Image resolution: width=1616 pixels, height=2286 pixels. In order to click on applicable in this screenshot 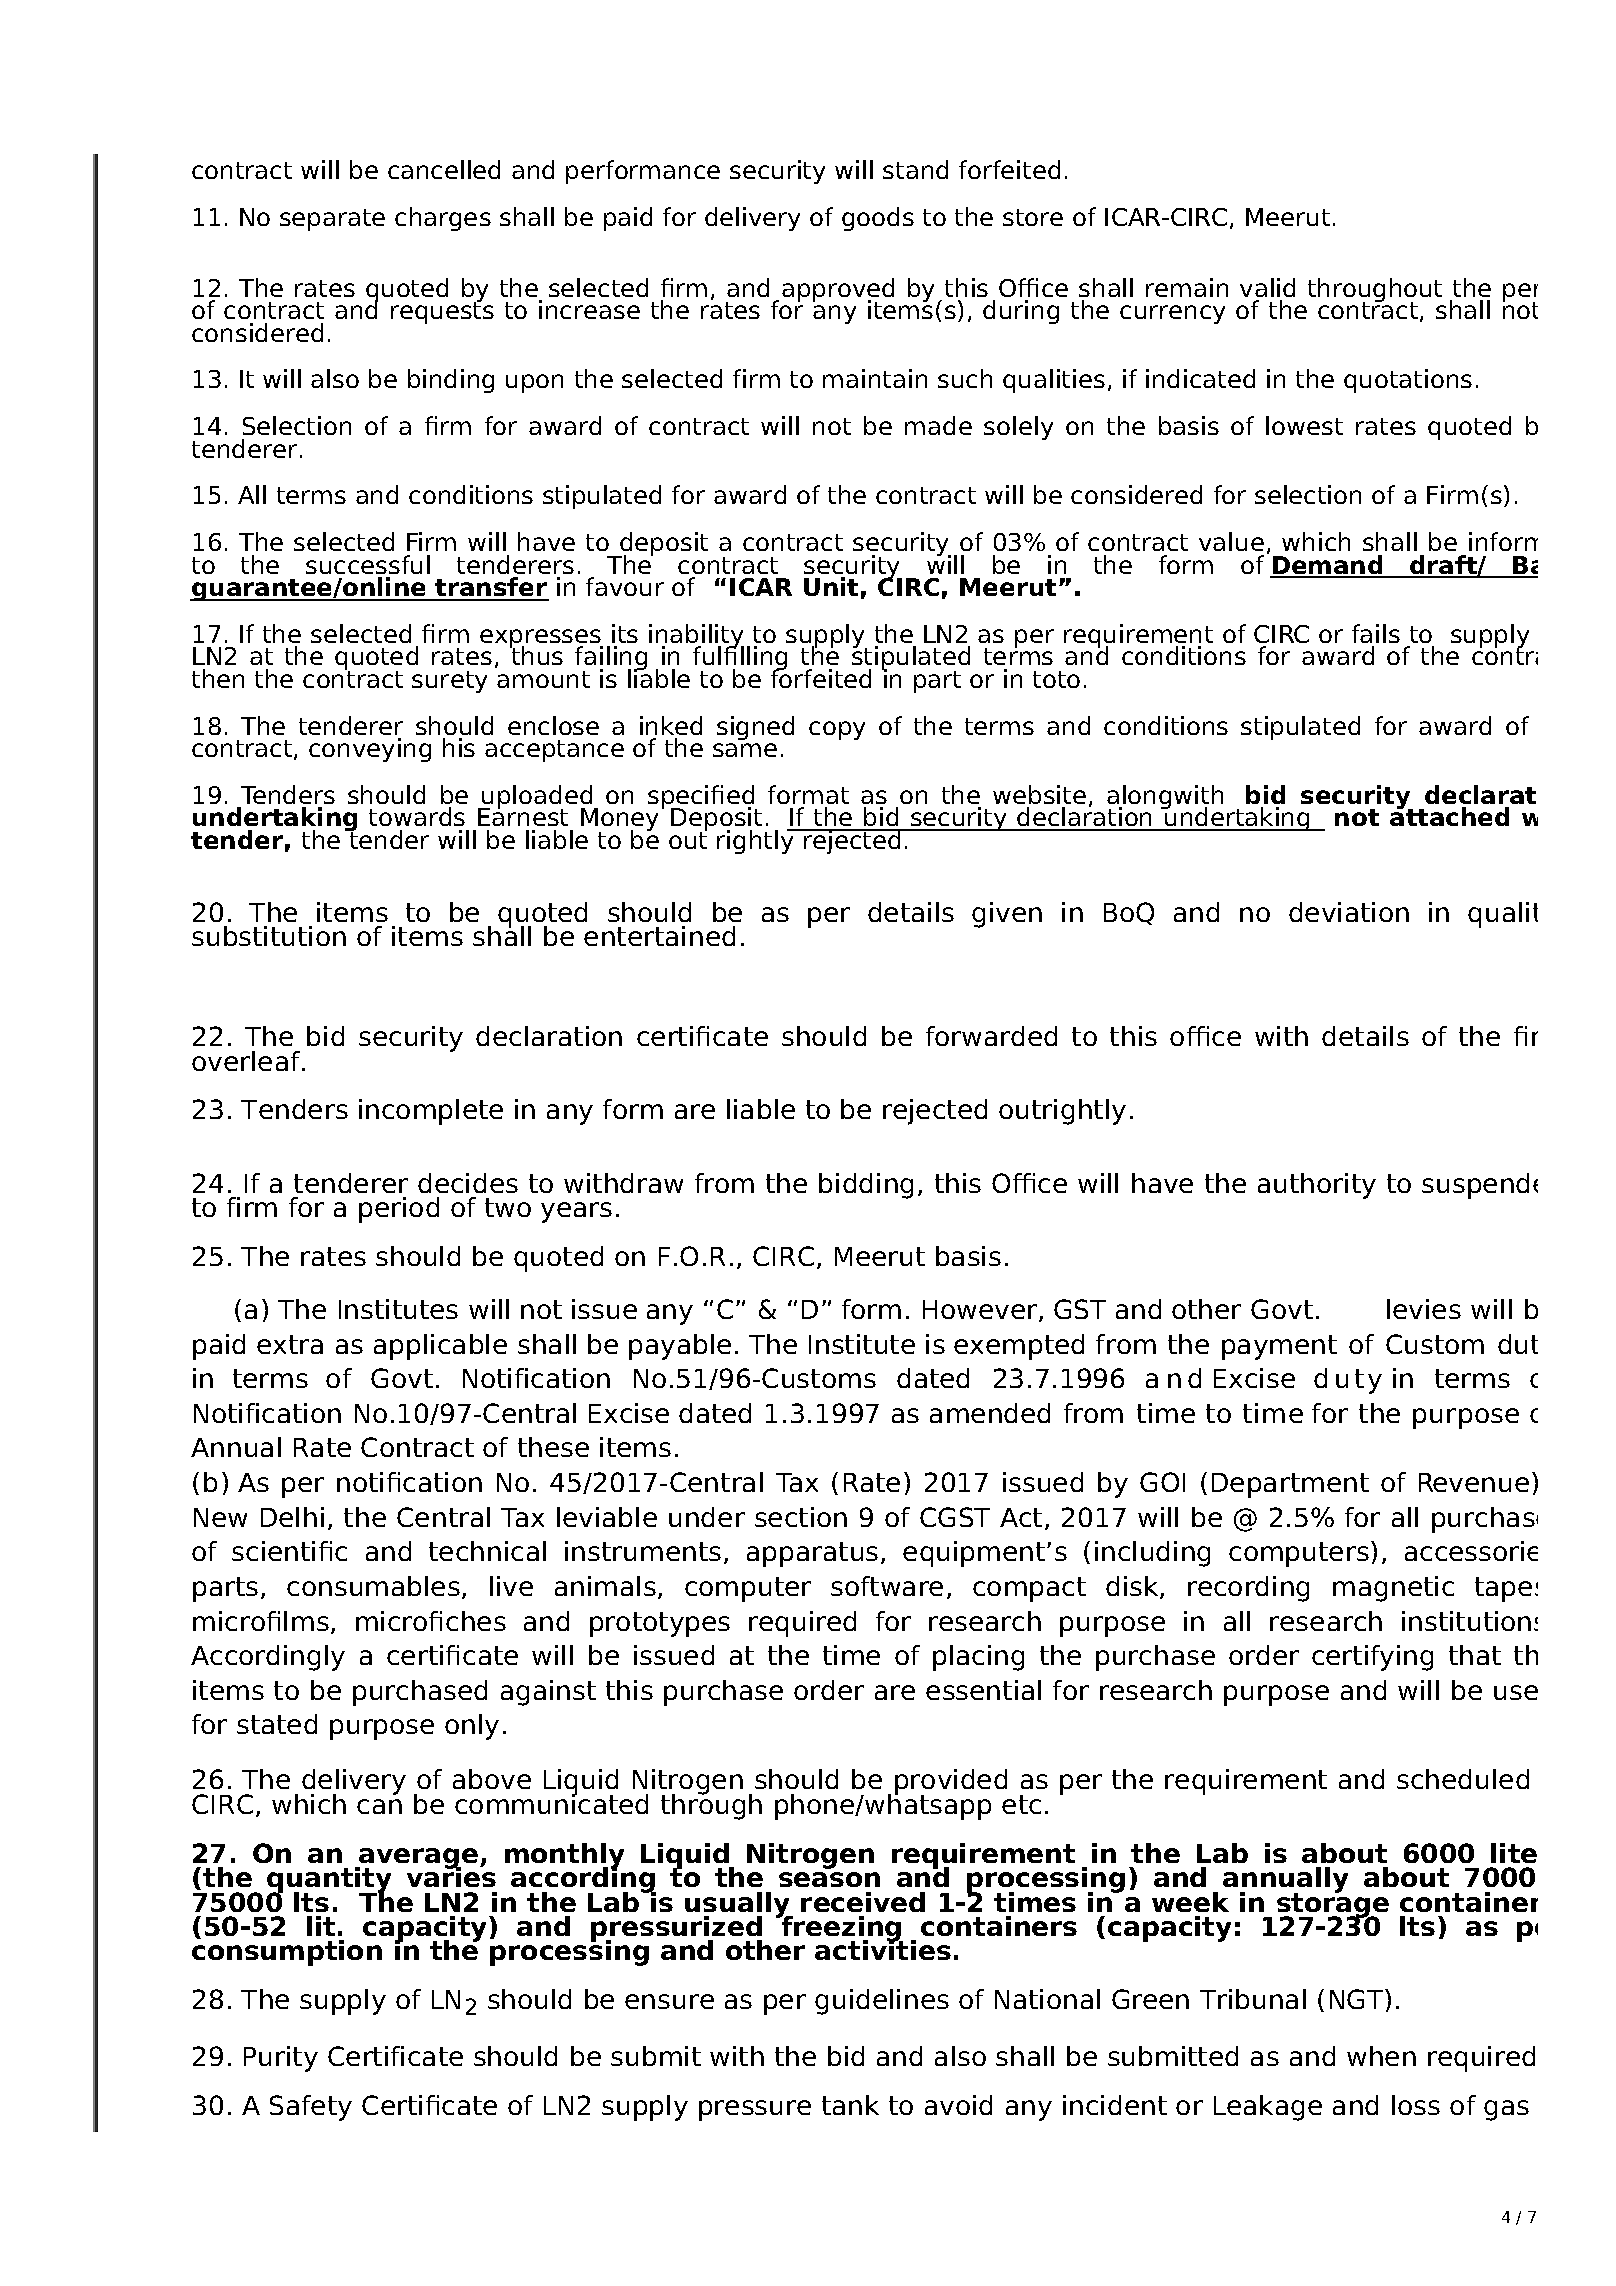, I will do `click(440, 1347)`.
